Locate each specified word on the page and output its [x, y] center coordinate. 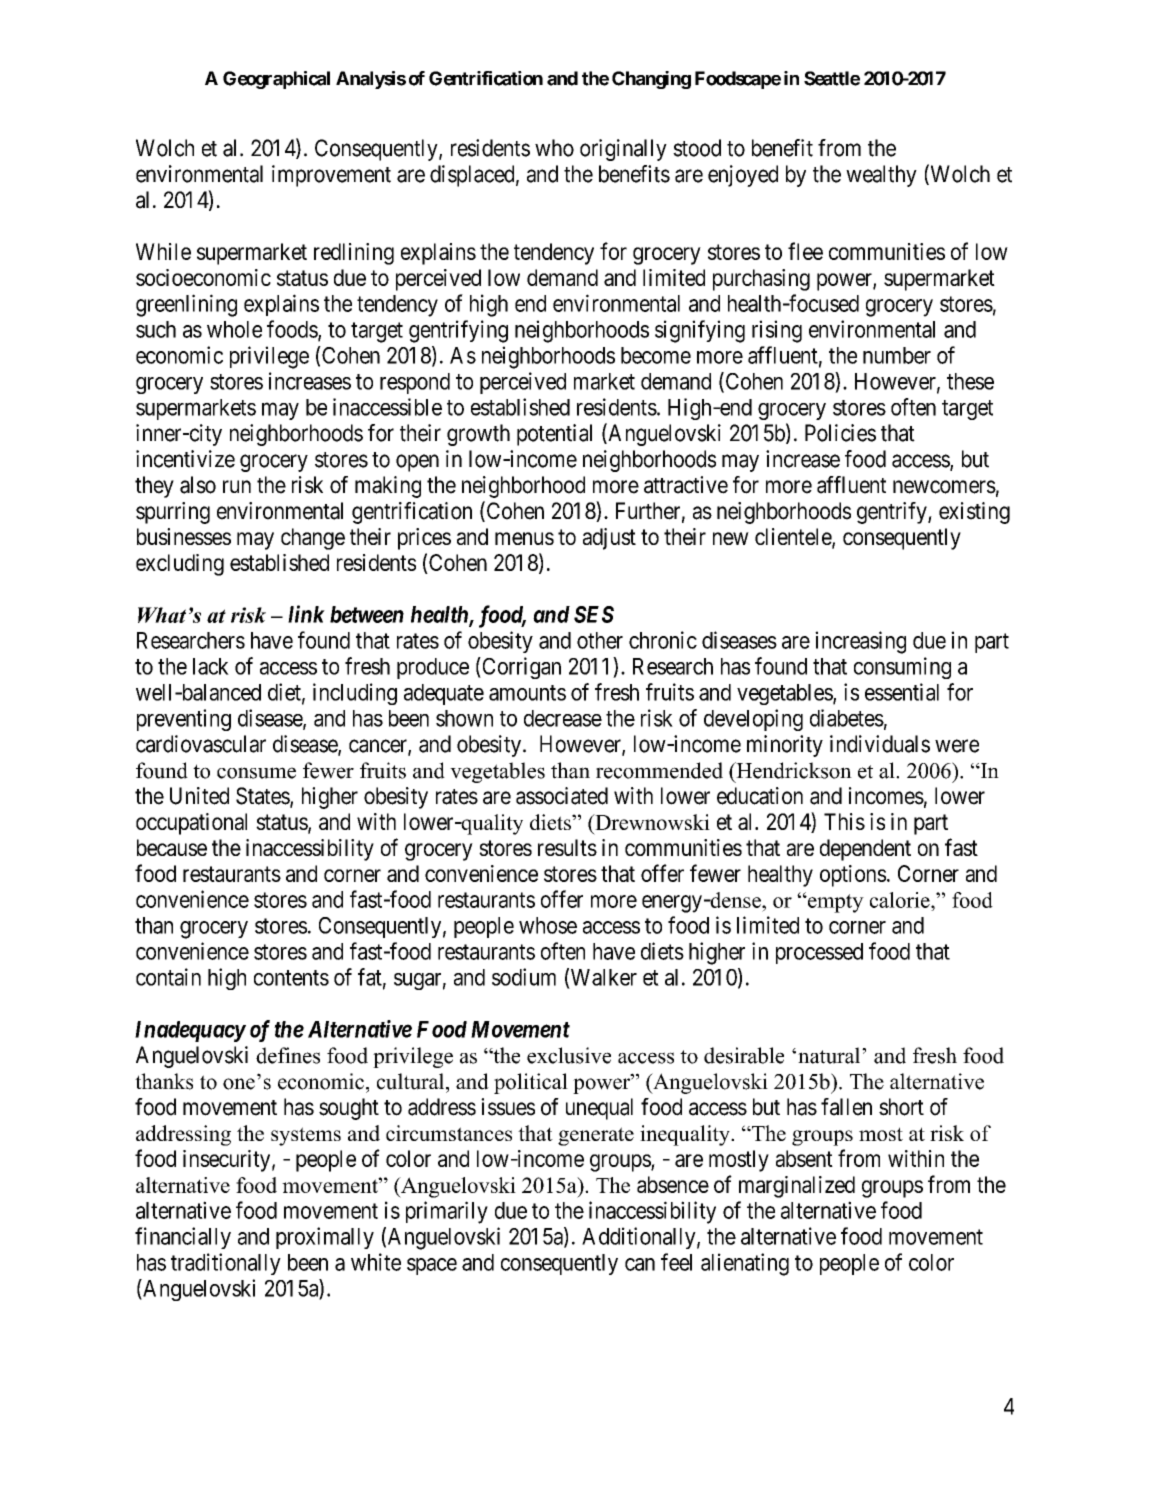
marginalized [797, 1187]
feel [676, 1262]
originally [623, 150]
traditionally [226, 1264]
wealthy [881, 176]
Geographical [276, 80]
